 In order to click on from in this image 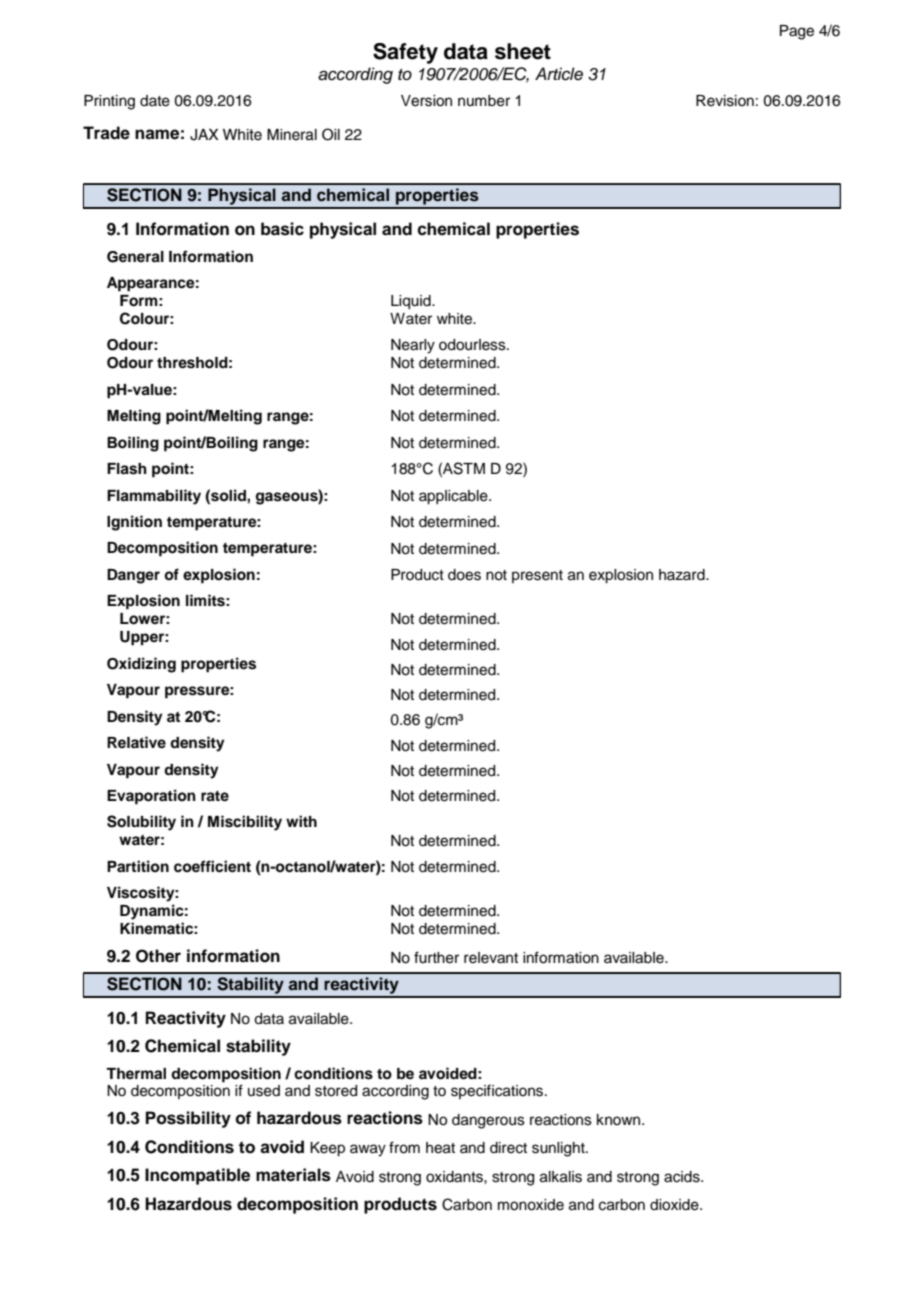, I will do `click(404, 1147)`.
